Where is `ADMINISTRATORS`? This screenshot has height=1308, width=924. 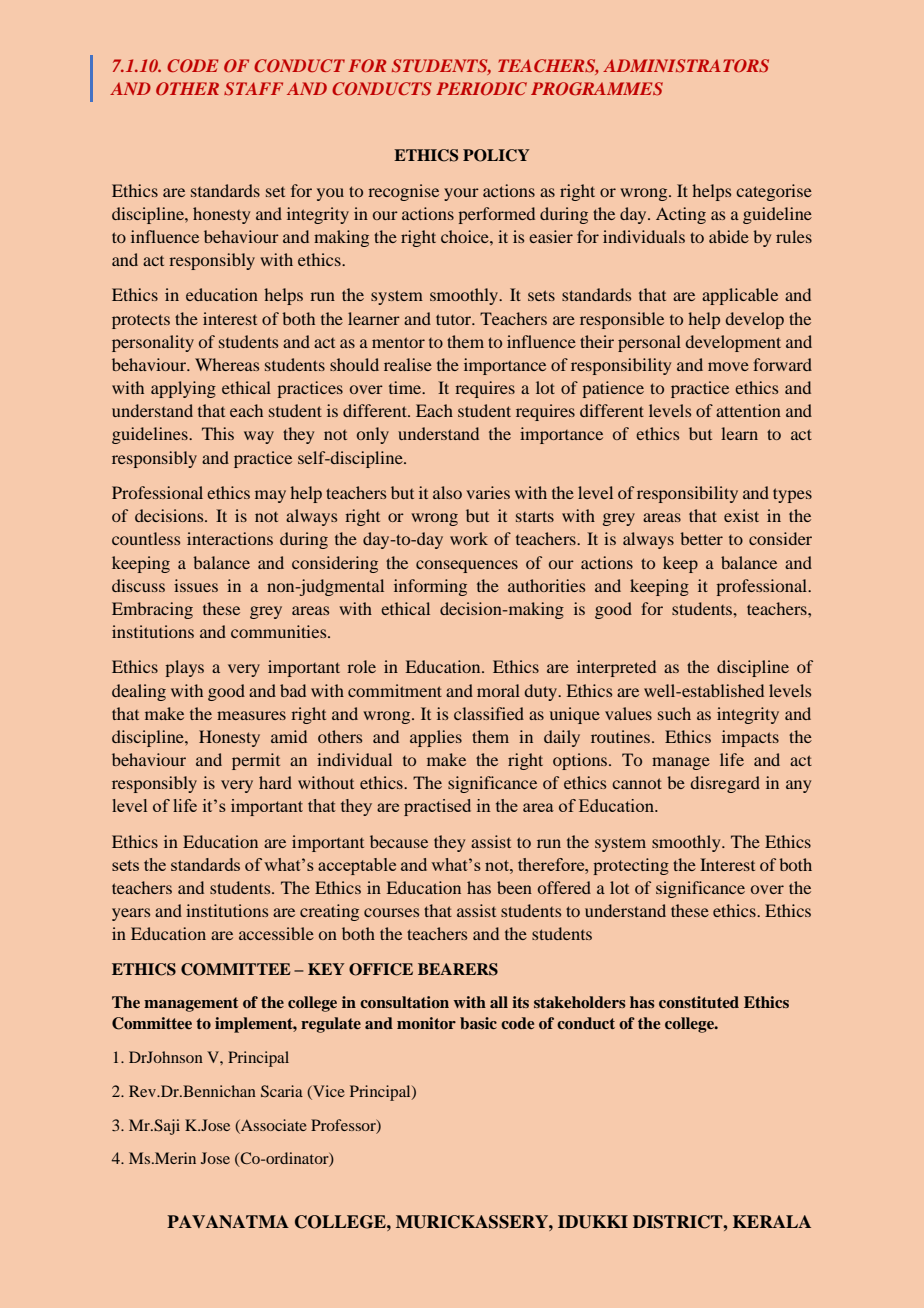 ADMINISTRATORS is located at coordinates (686, 66).
